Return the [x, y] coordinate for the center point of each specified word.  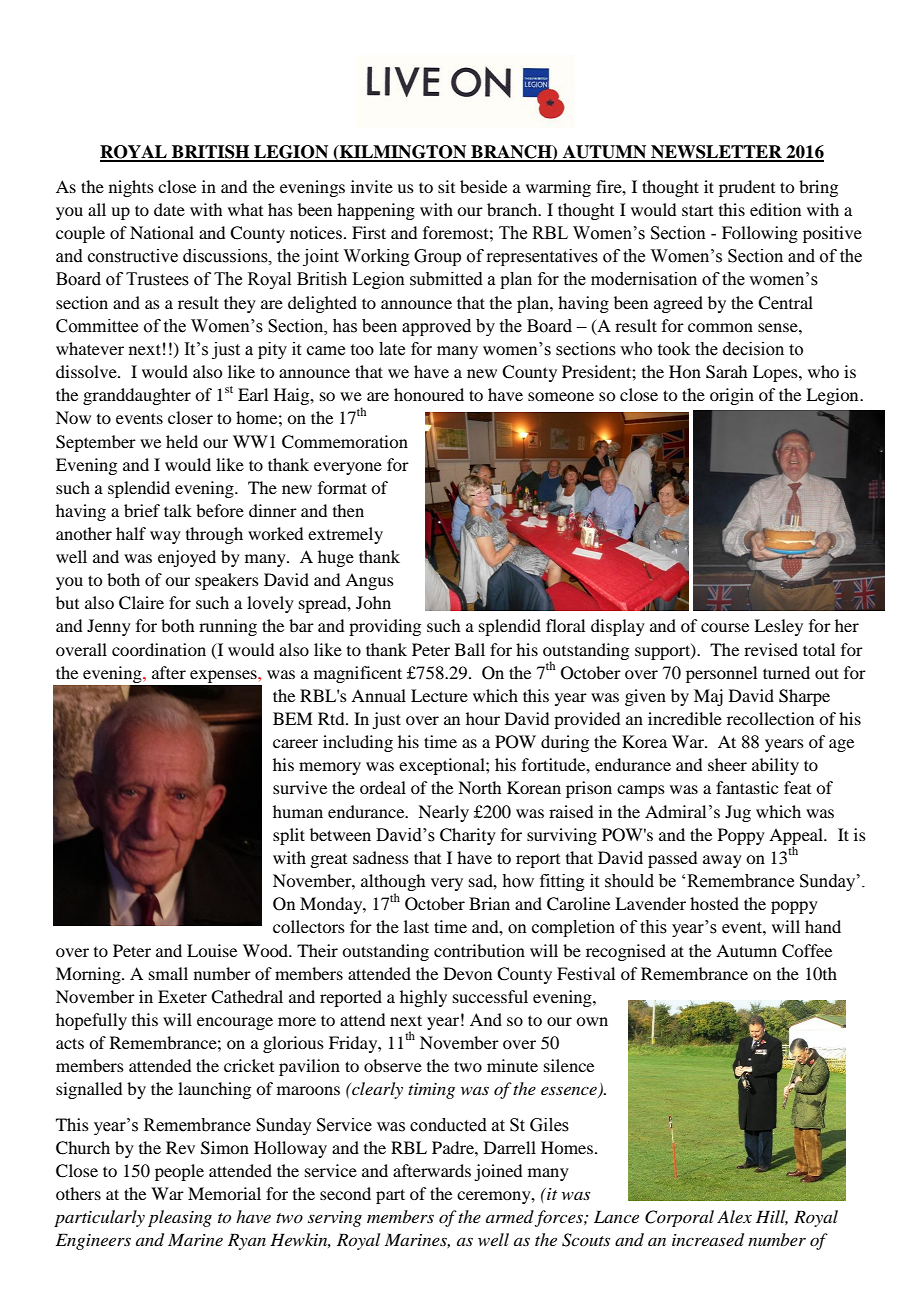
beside [483, 186]
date [169, 209]
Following [760, 234]
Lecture [439, 695]
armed [510, 1216]
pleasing [180, 1218]
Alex [734, 1216]
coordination [159, 649]
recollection [770, 718]
